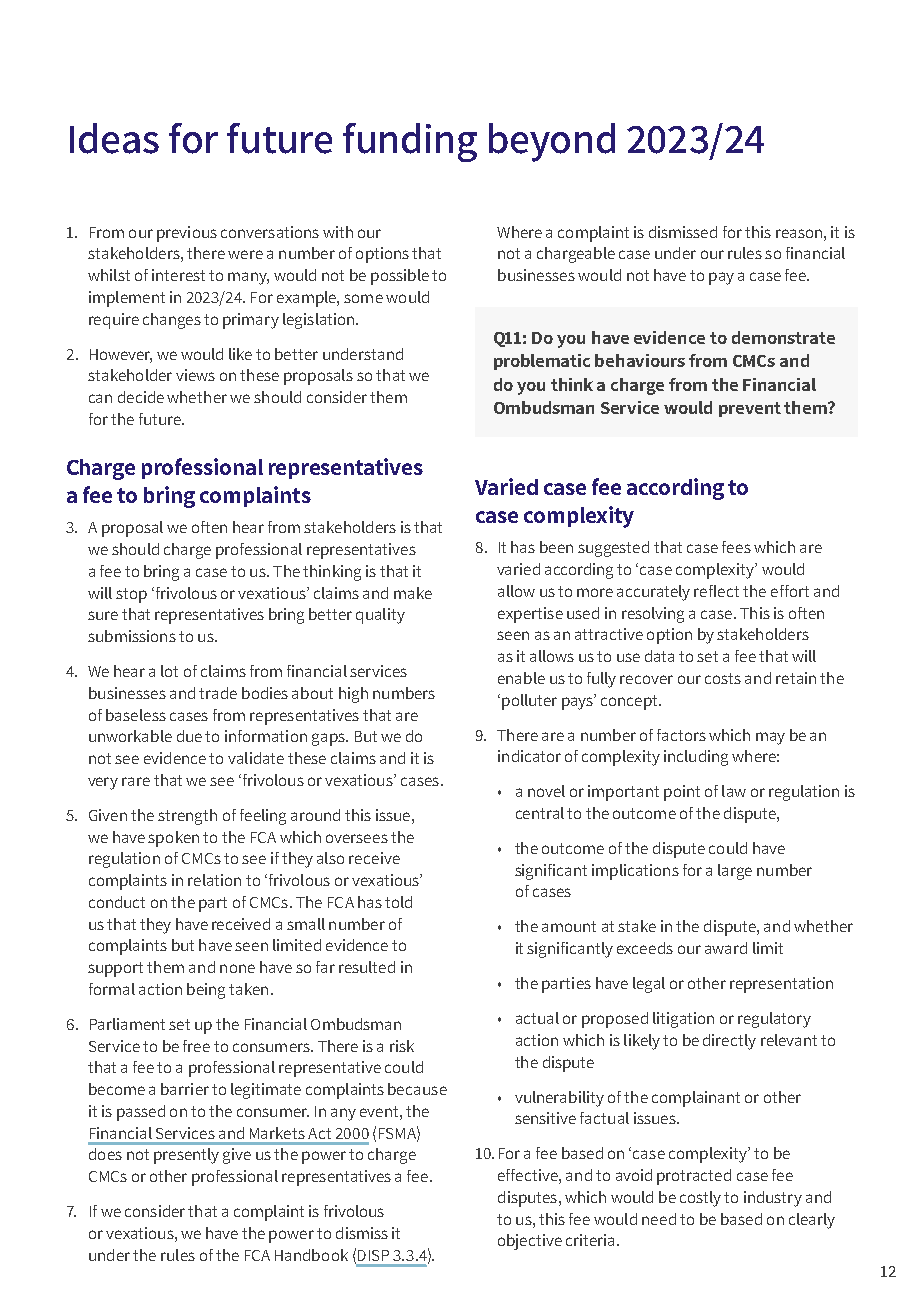  Describe the element at coordinates (186, 1156) in the page. I see `presently` at that location.
